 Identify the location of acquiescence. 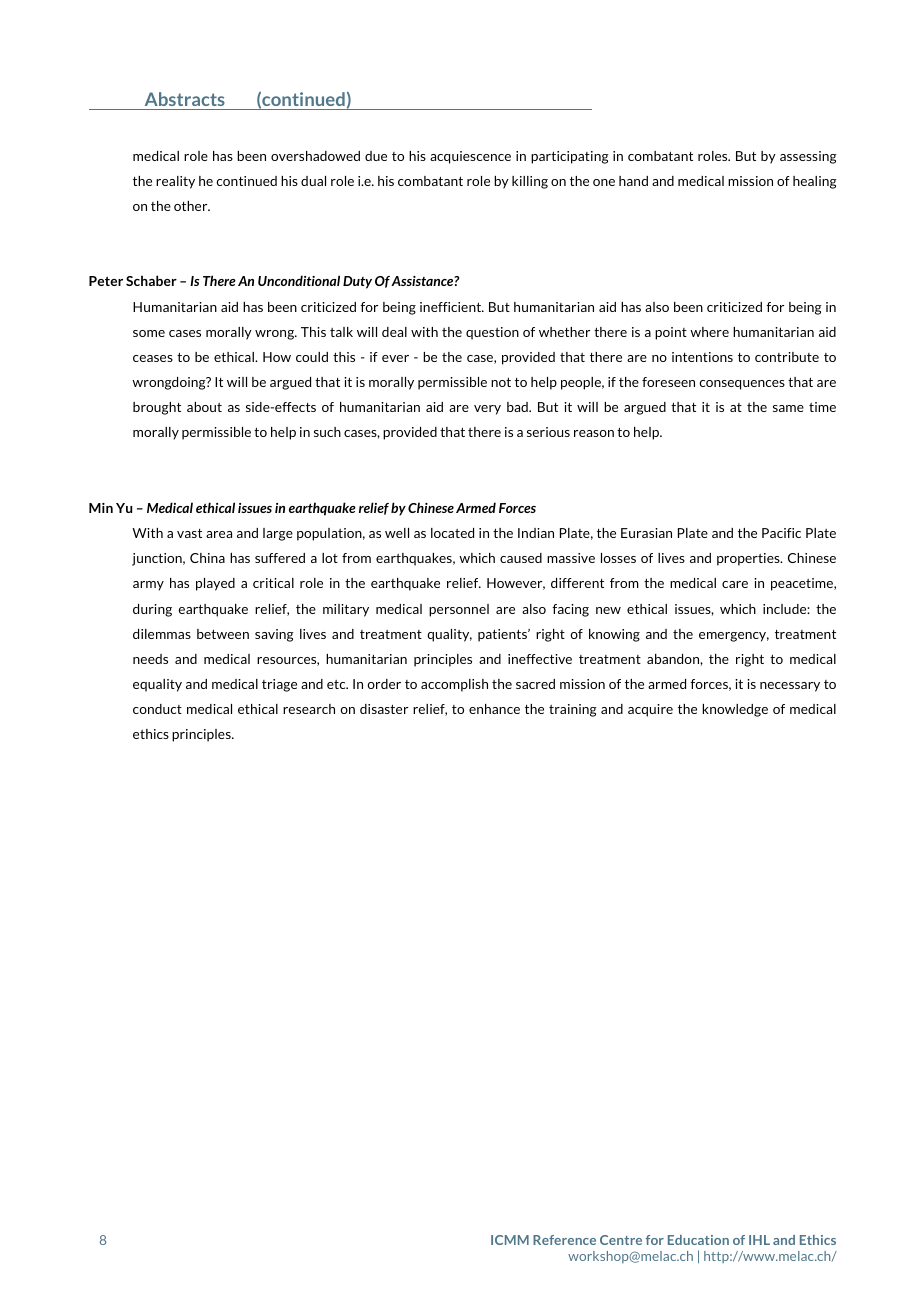
(470, 157).
